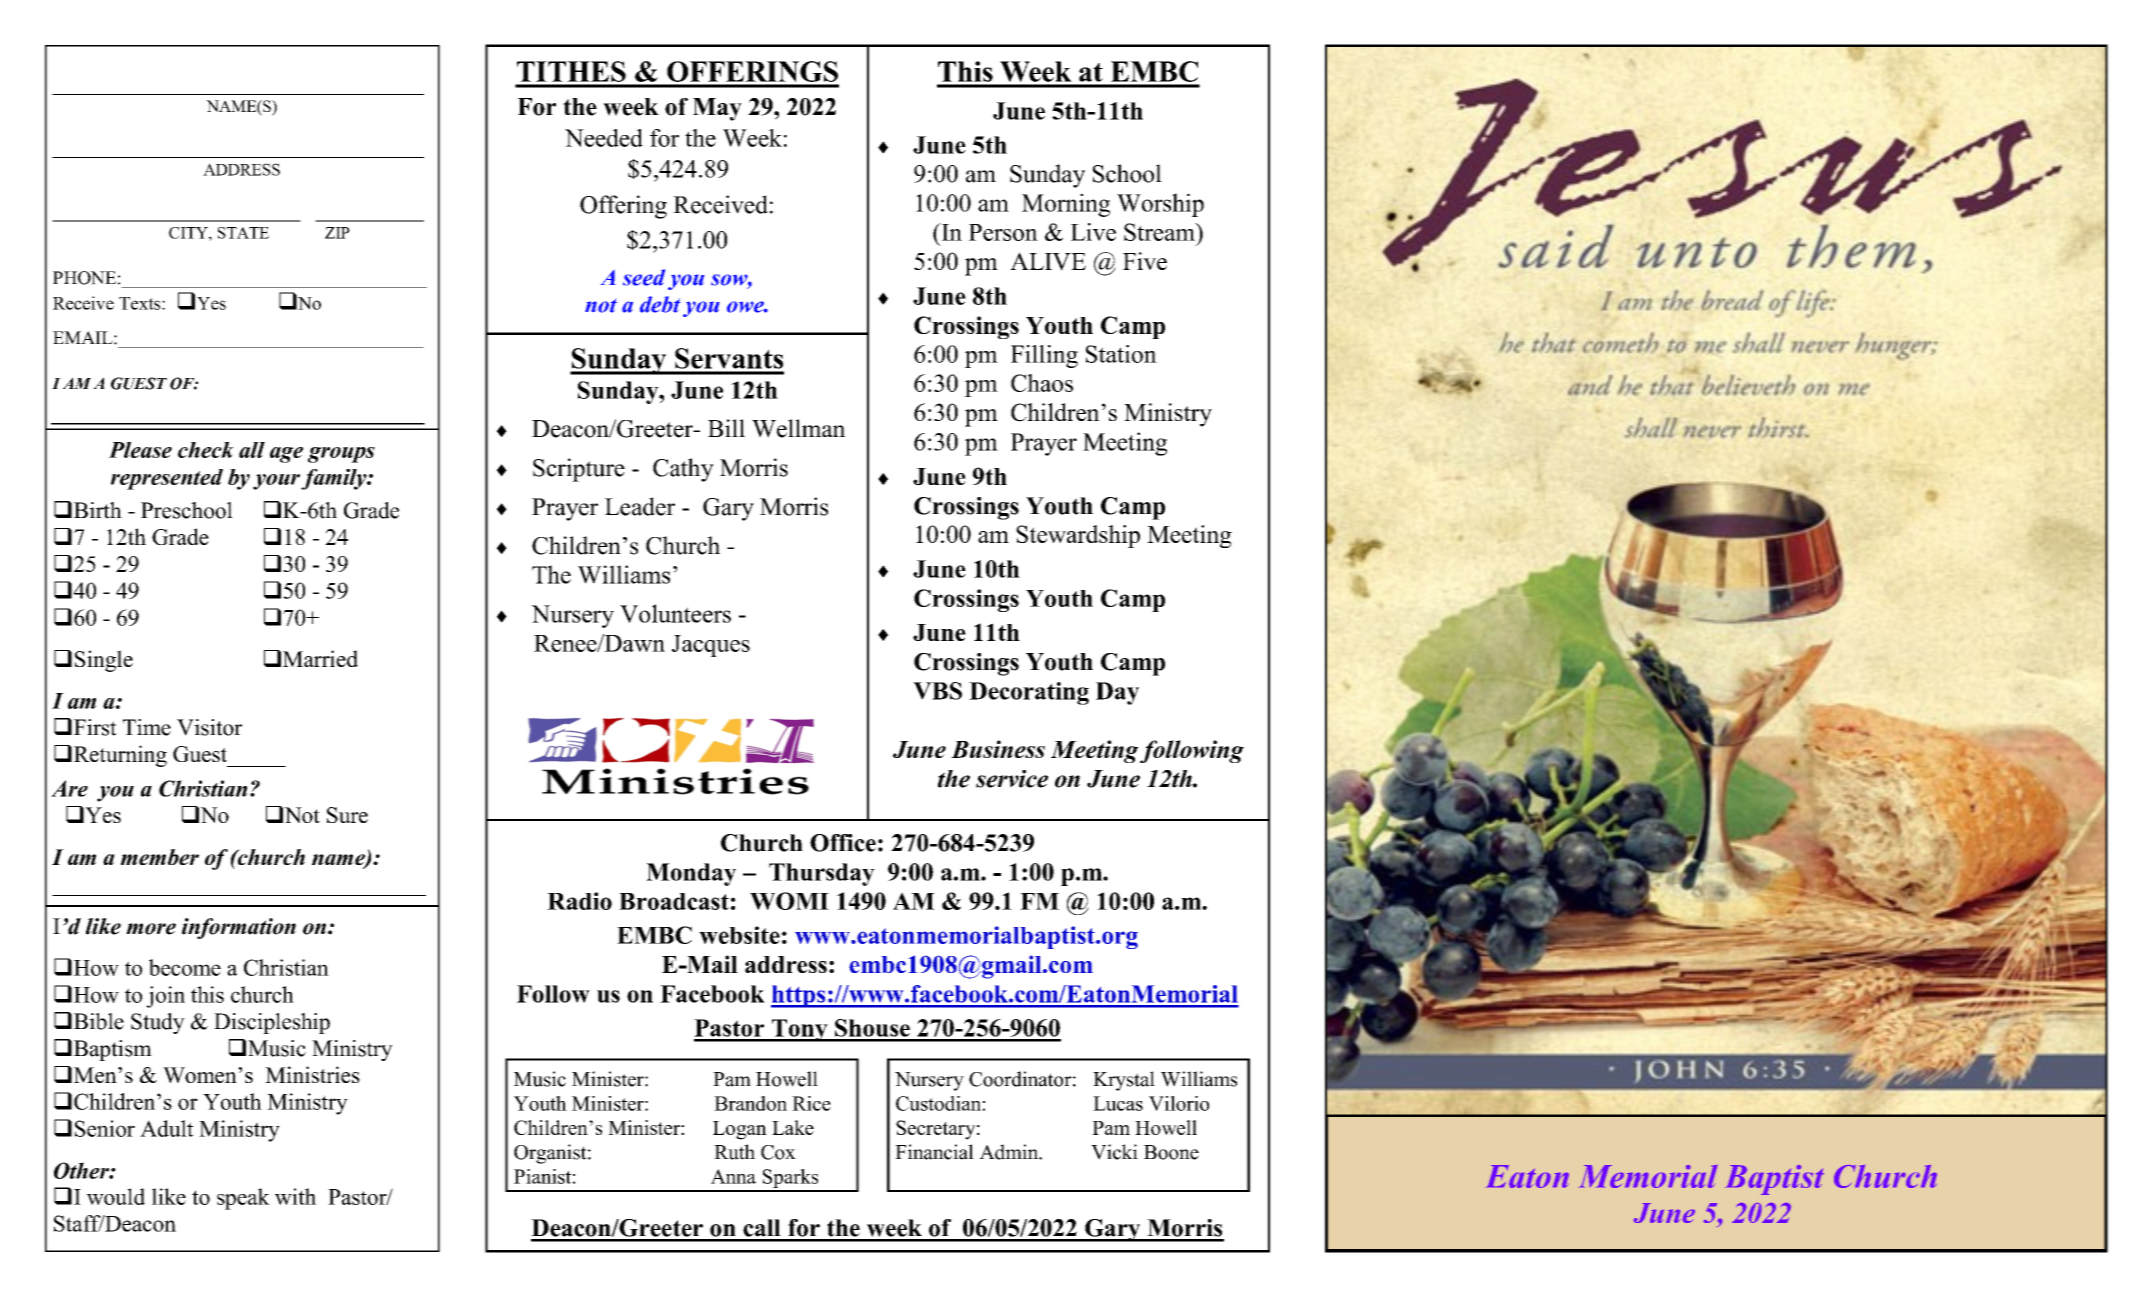  What do you see at coordinates (711, 646) in the screenshot?
I see `Jacques` at bounding box center [711, 646].
